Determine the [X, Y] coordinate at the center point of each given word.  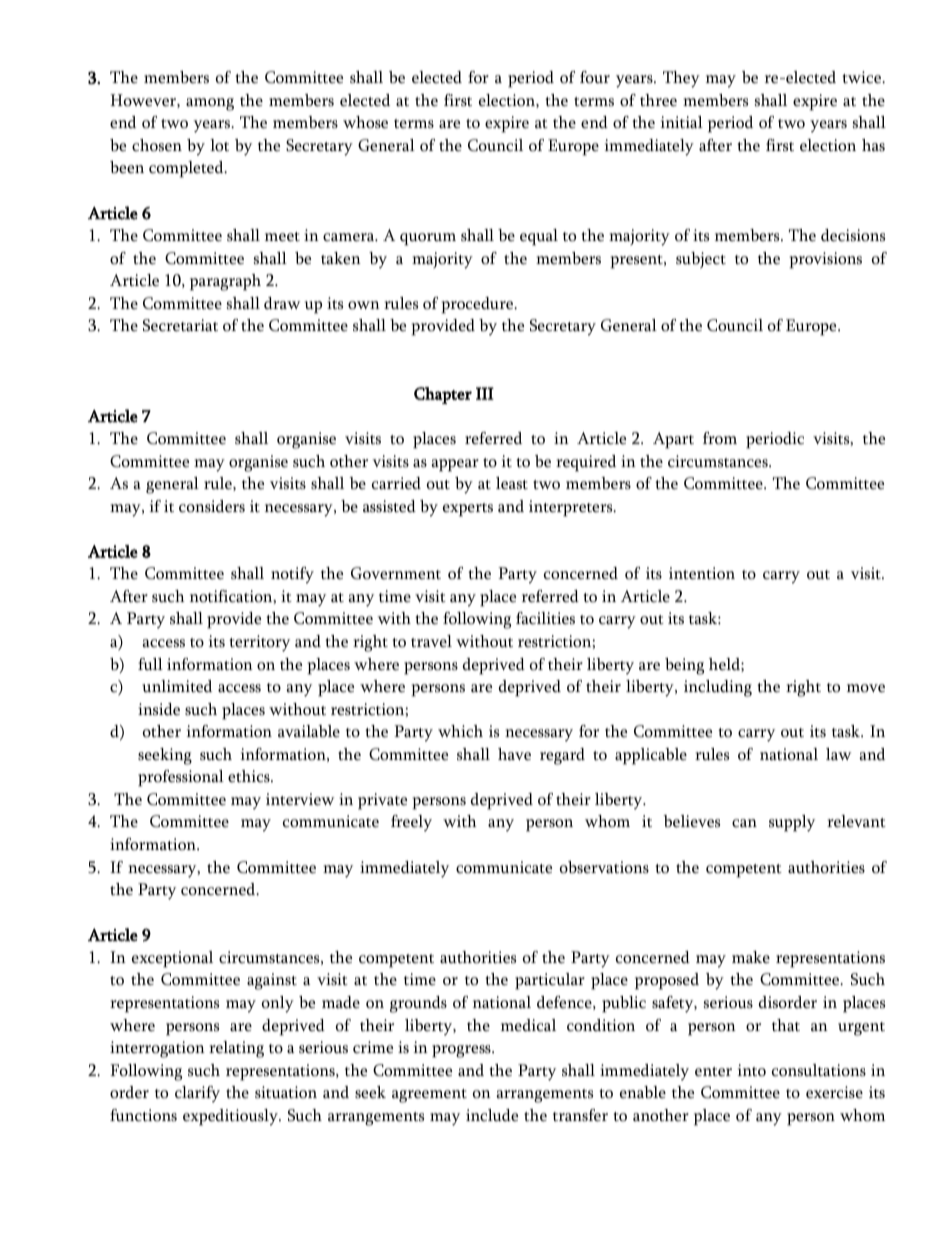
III [485, 393]
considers [212, 506]
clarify [197, 1094]
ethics [250, 776]
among [210, 104]
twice [862, 77]
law [838, 754]
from [720, 438]
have [514, 754]
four [595, 77]
